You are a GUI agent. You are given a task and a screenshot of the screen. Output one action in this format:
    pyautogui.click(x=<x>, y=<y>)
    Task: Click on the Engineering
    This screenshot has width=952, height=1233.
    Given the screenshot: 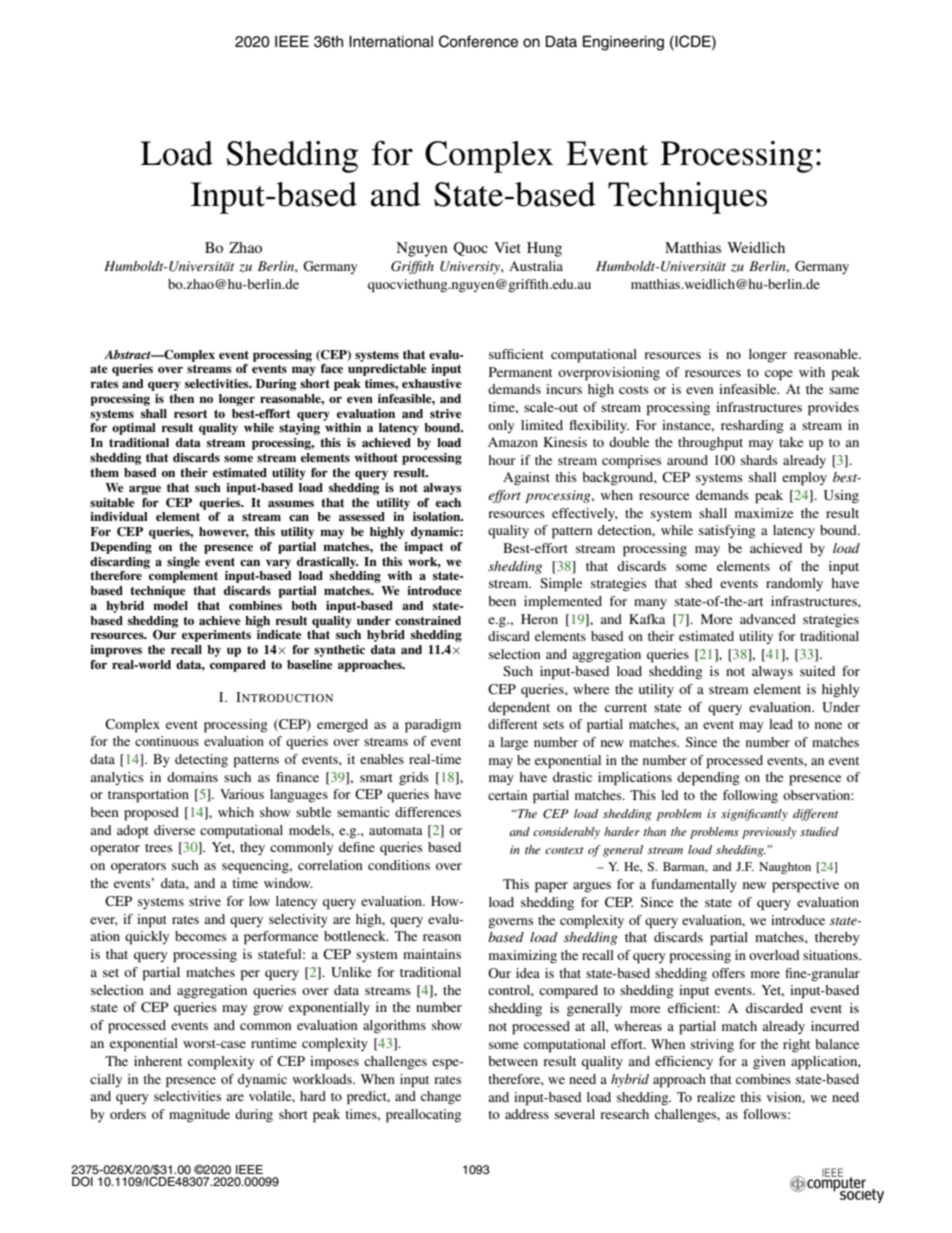 What is the action you would take?
    pyautogui.click(x=623, y=43)
